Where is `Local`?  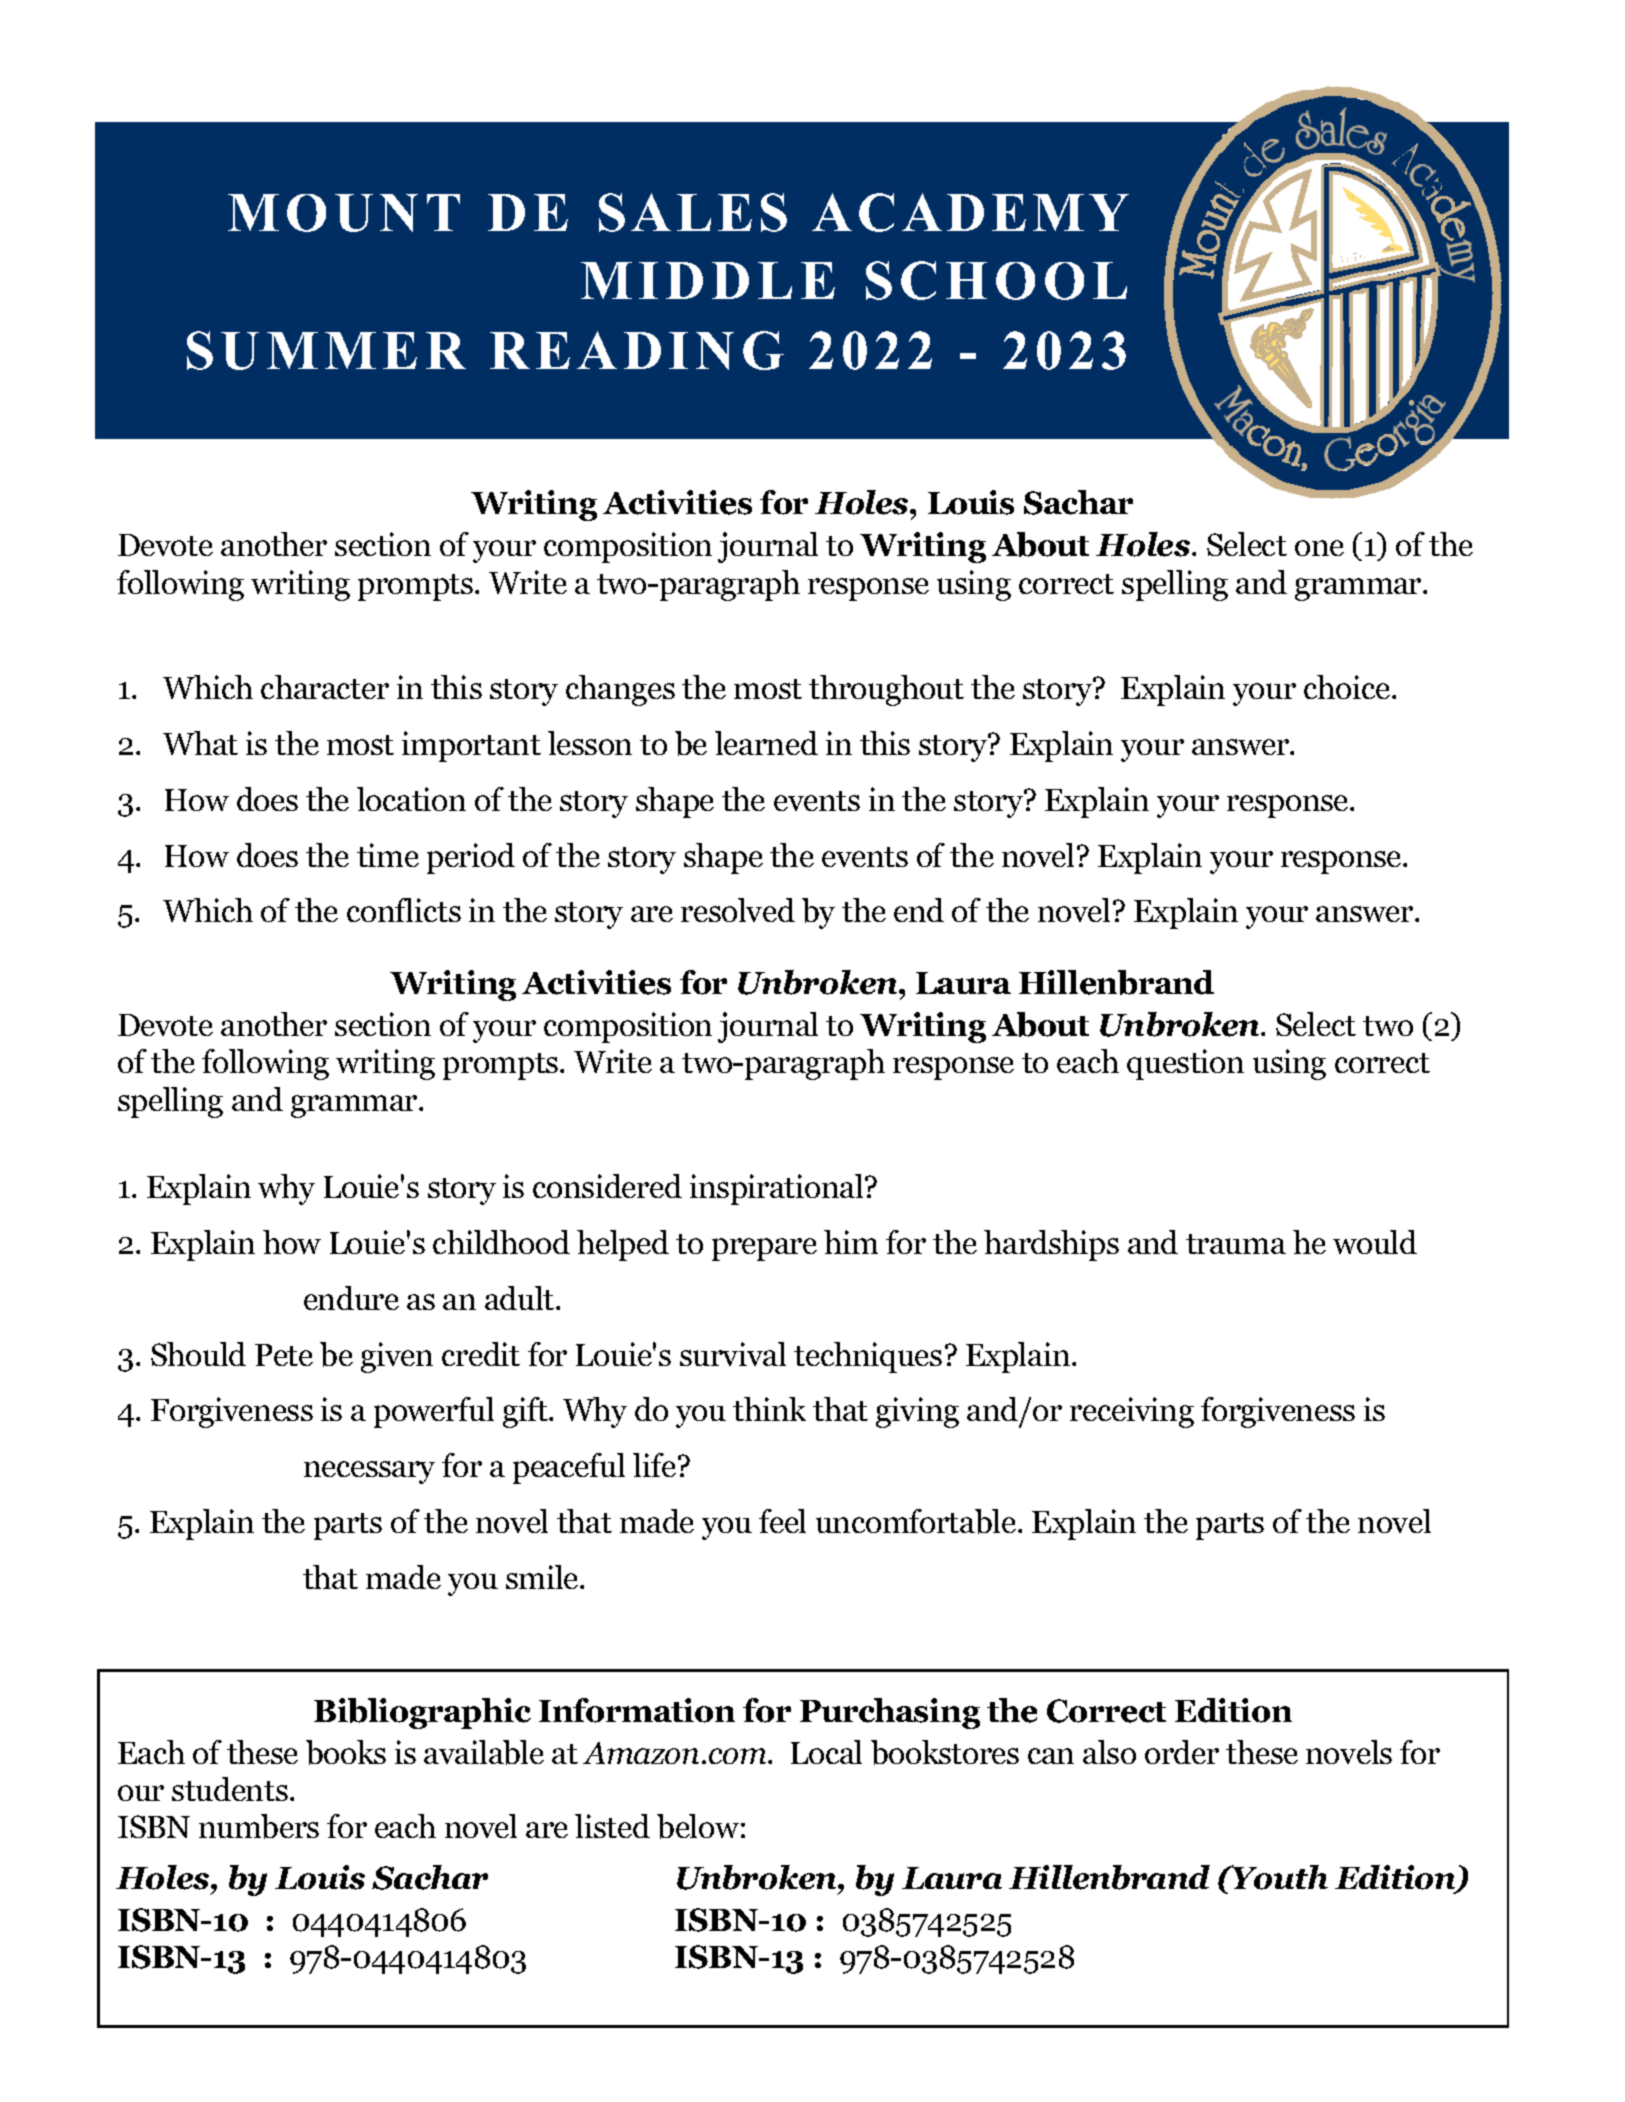
Local is located at coordinates (826, 1752).
